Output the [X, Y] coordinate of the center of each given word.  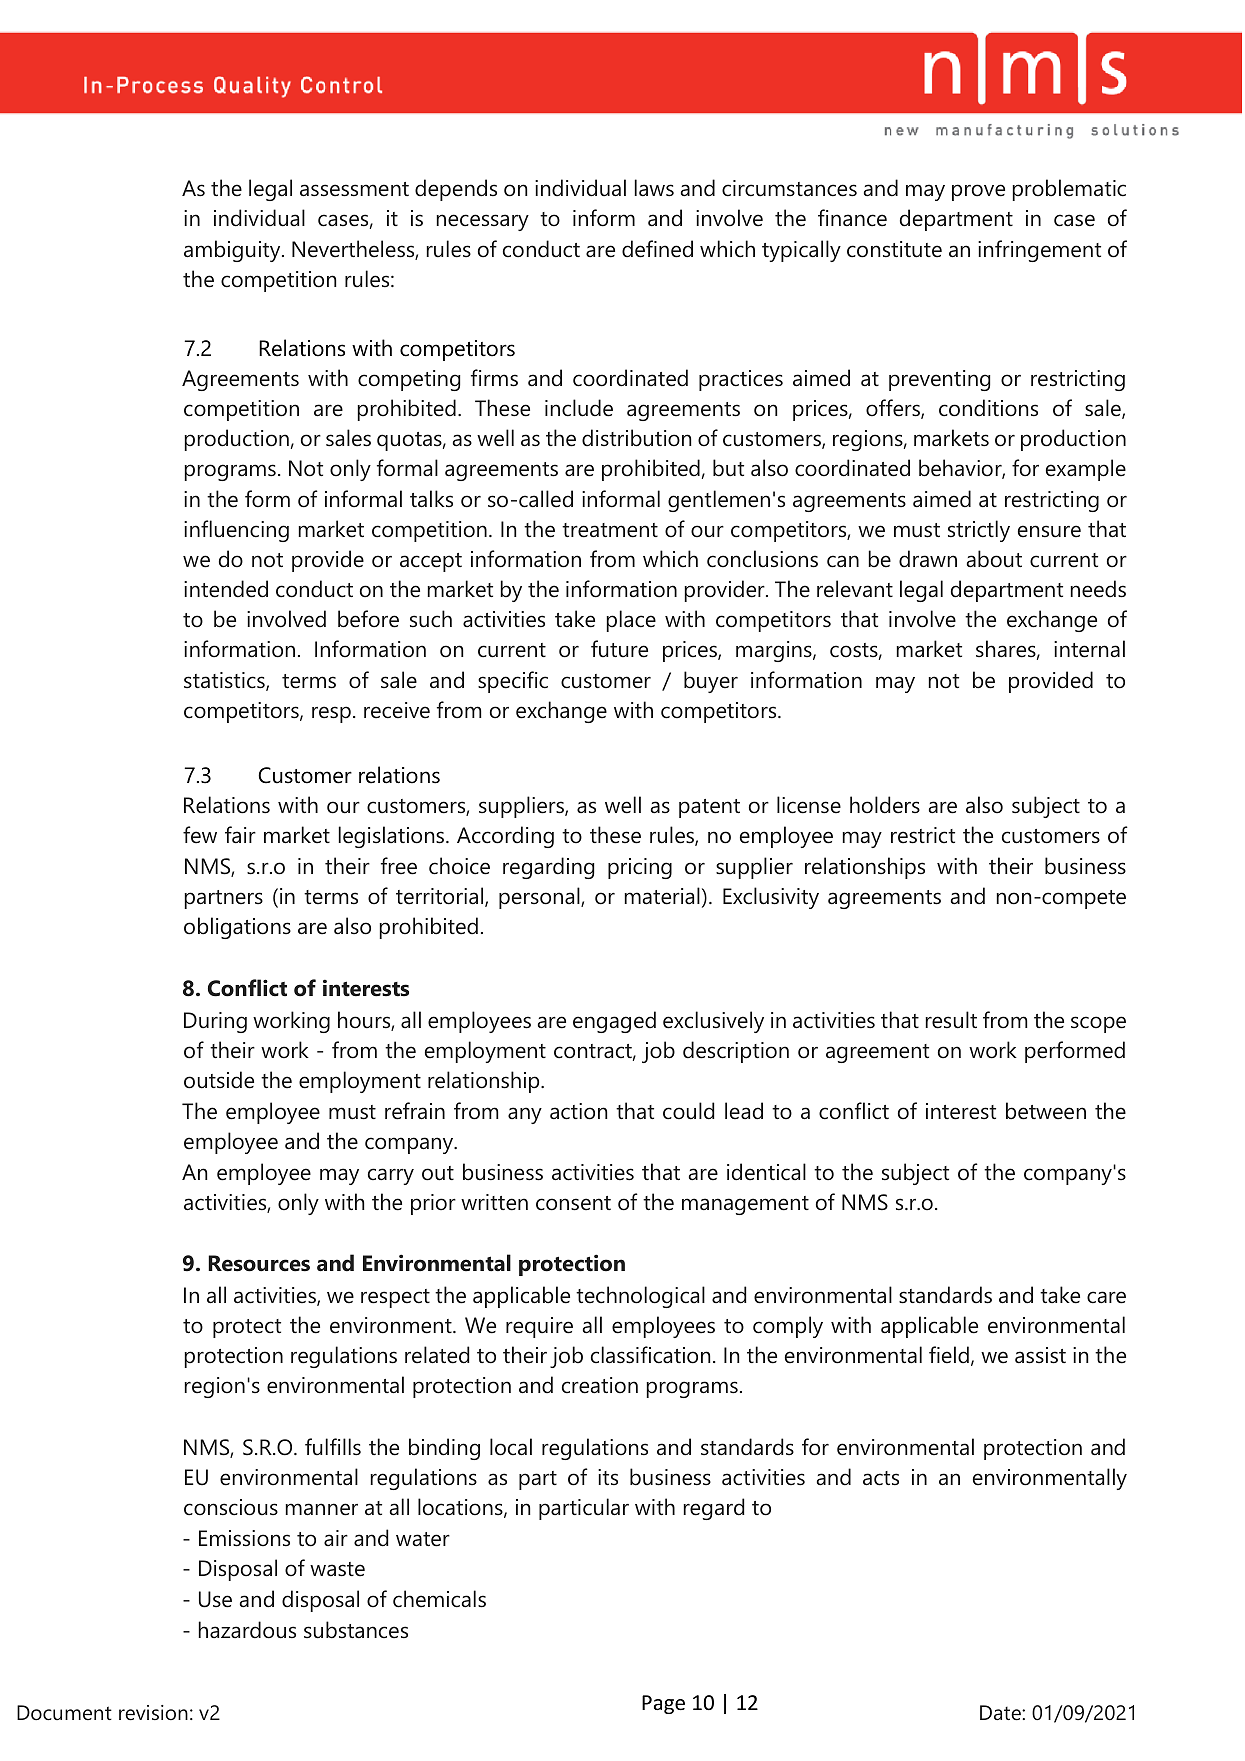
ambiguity [233, 251]
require [539, 1327]
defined [657, 249]
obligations [237, 928]
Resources [259, 1263]
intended [226, 589]
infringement [1039, 251]
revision [153, 1713]
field [949, 1355]
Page [663, 1704]
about [994, 559]
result [951, 1020]
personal [540, 898]
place [631, 621]
